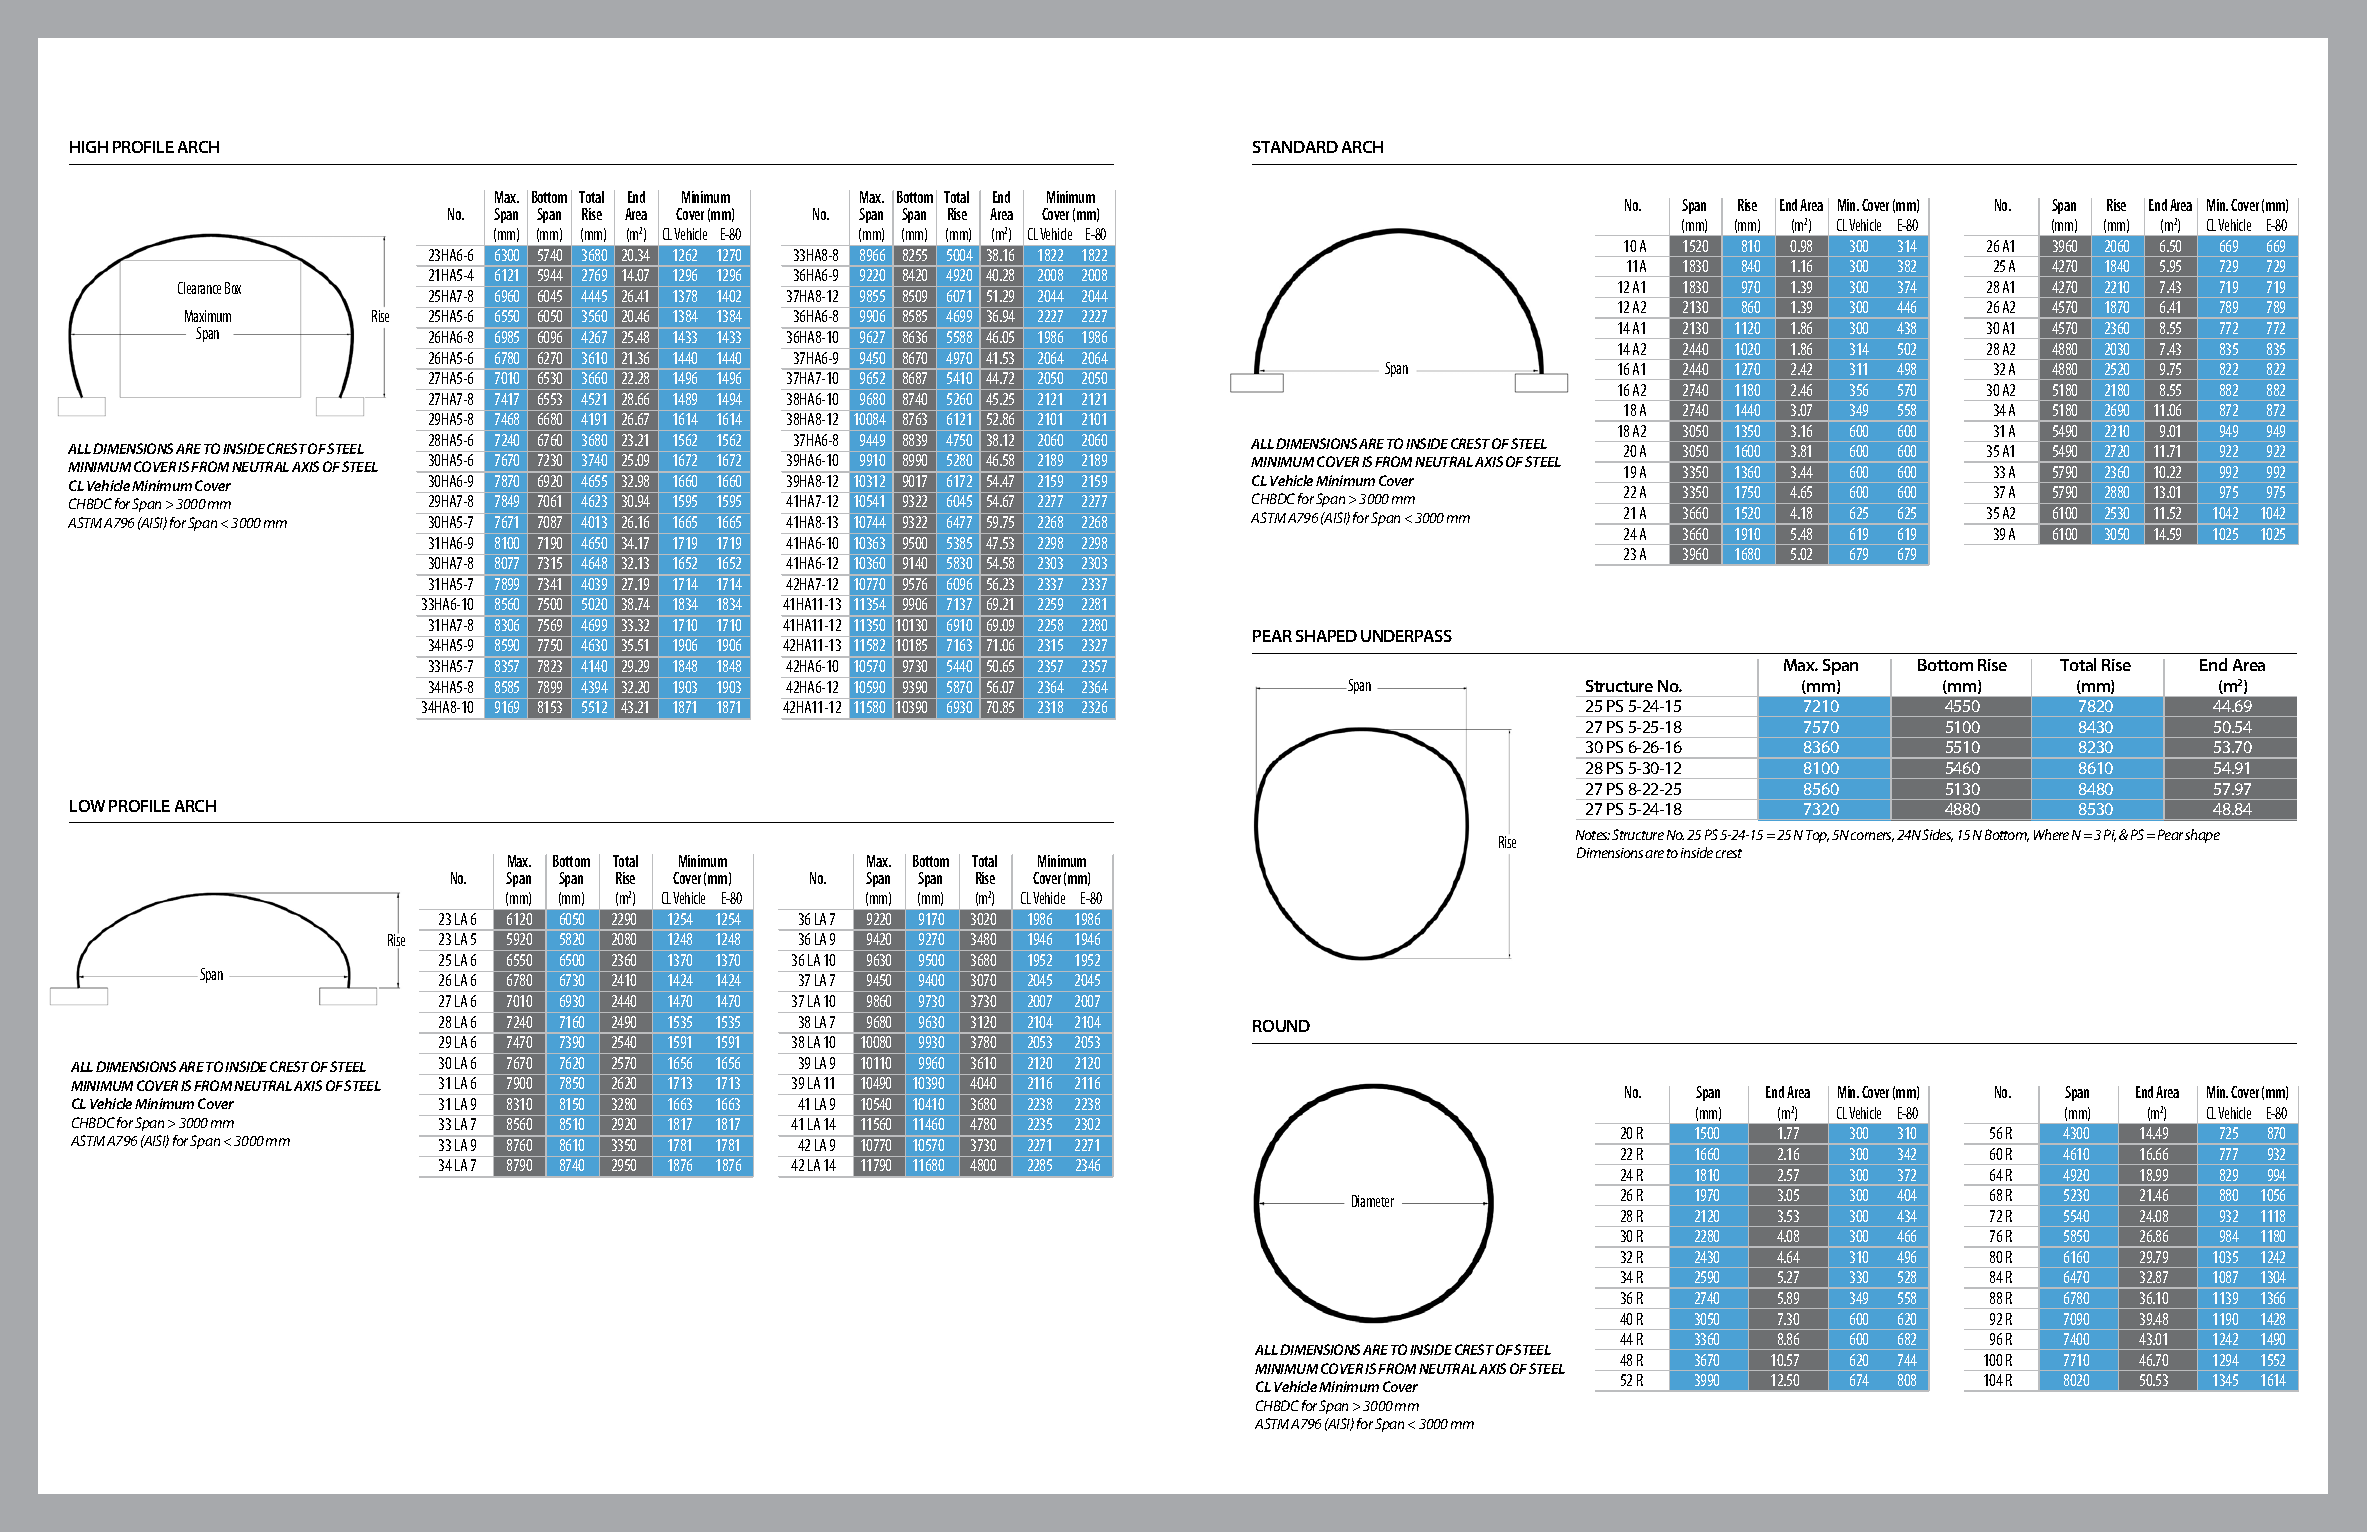 The width and height of the screenshot is (2367, 1532). What do you see at coordinates (1593, 835) in the screenshot?
I see `Notes` at bounding box center [1593, 835].
